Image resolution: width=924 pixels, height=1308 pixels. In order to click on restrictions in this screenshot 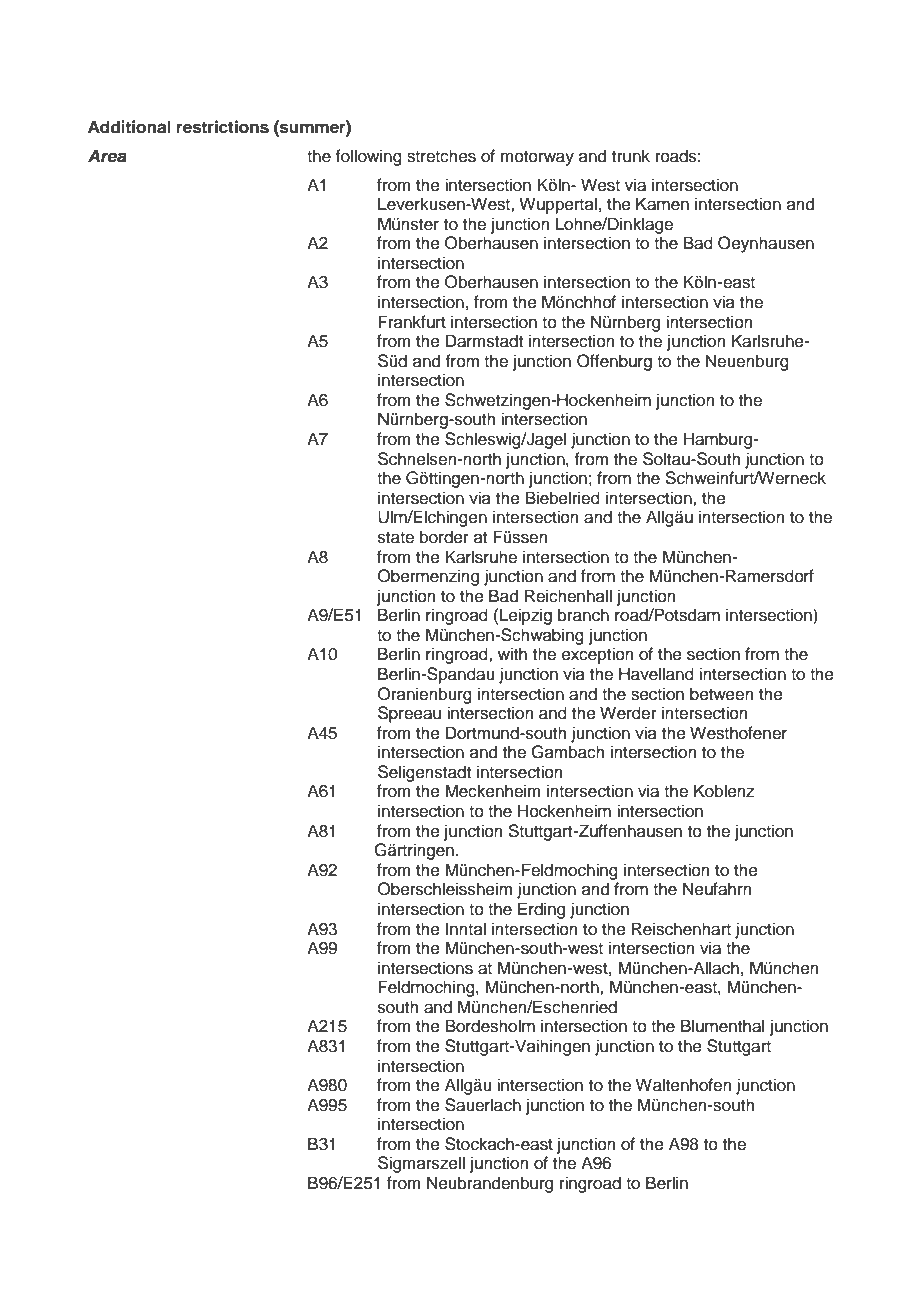, I will do `click(223, 127)`.
